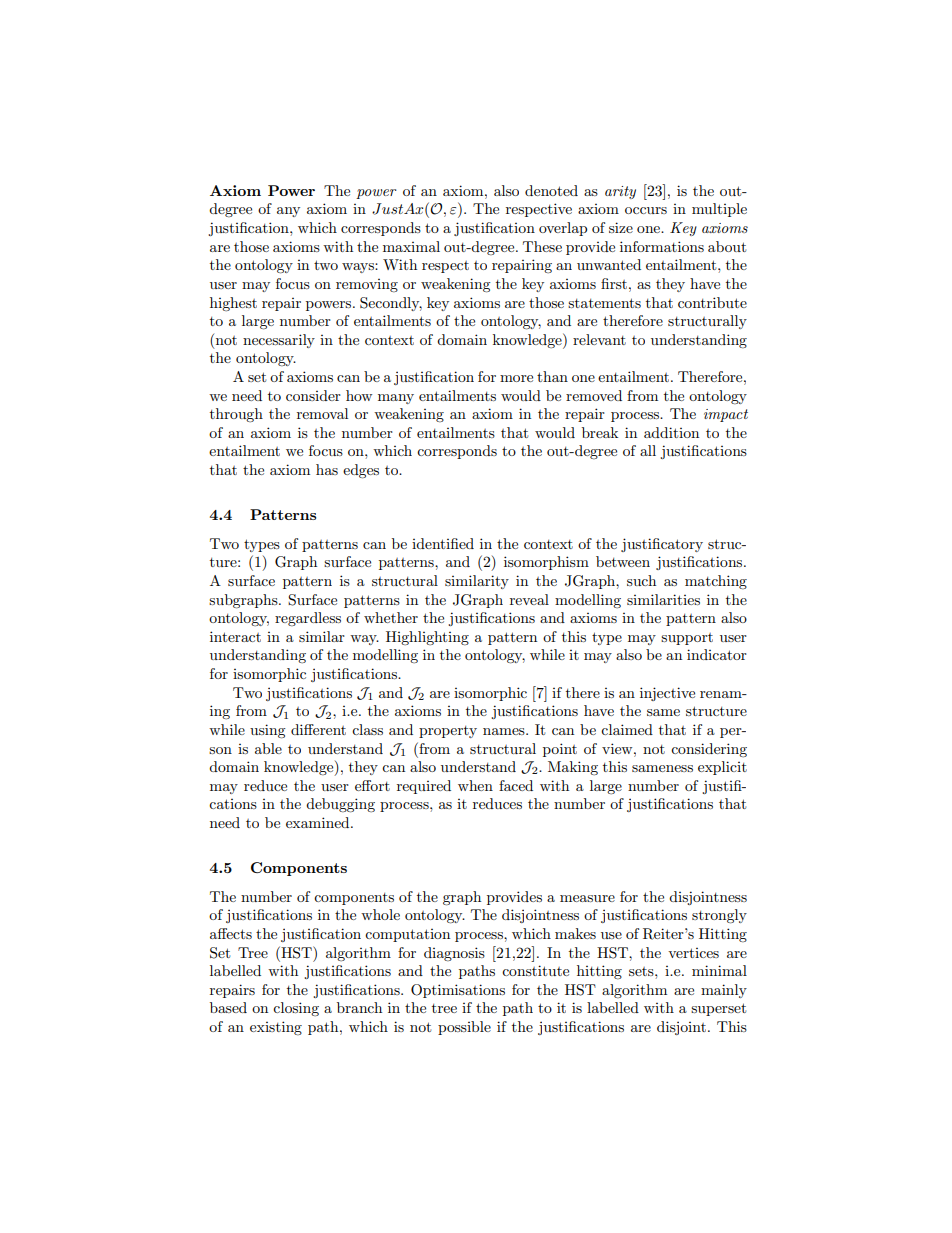 This screenshot has width=952, height=1233. Describe the element at coordinates (646, 210) in the screenshot. I see `occurs` at that location.
